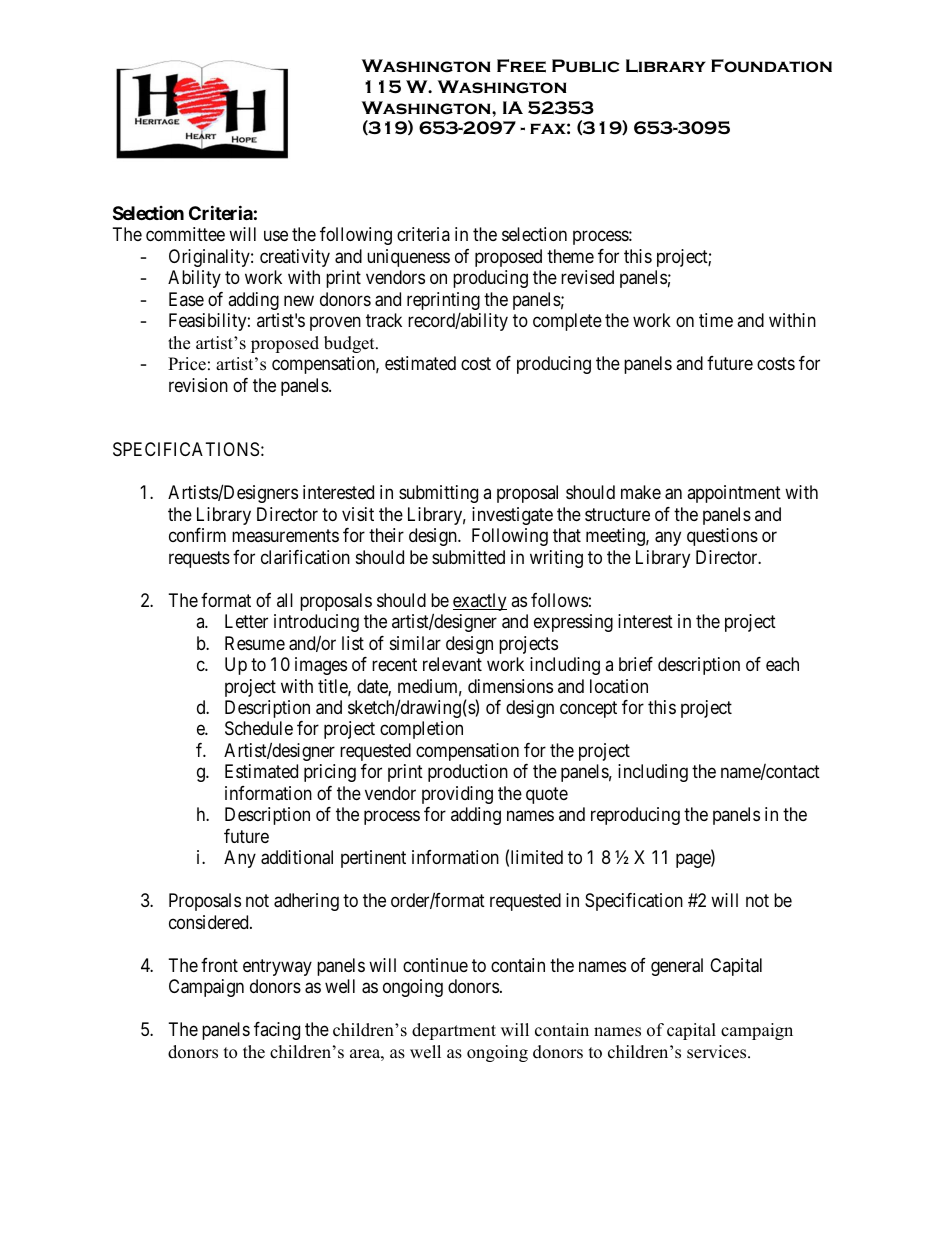  What do you see at coordinates (771, 66) in the screenshot?
I see `Foundation` at bounding box center [771, 66].
